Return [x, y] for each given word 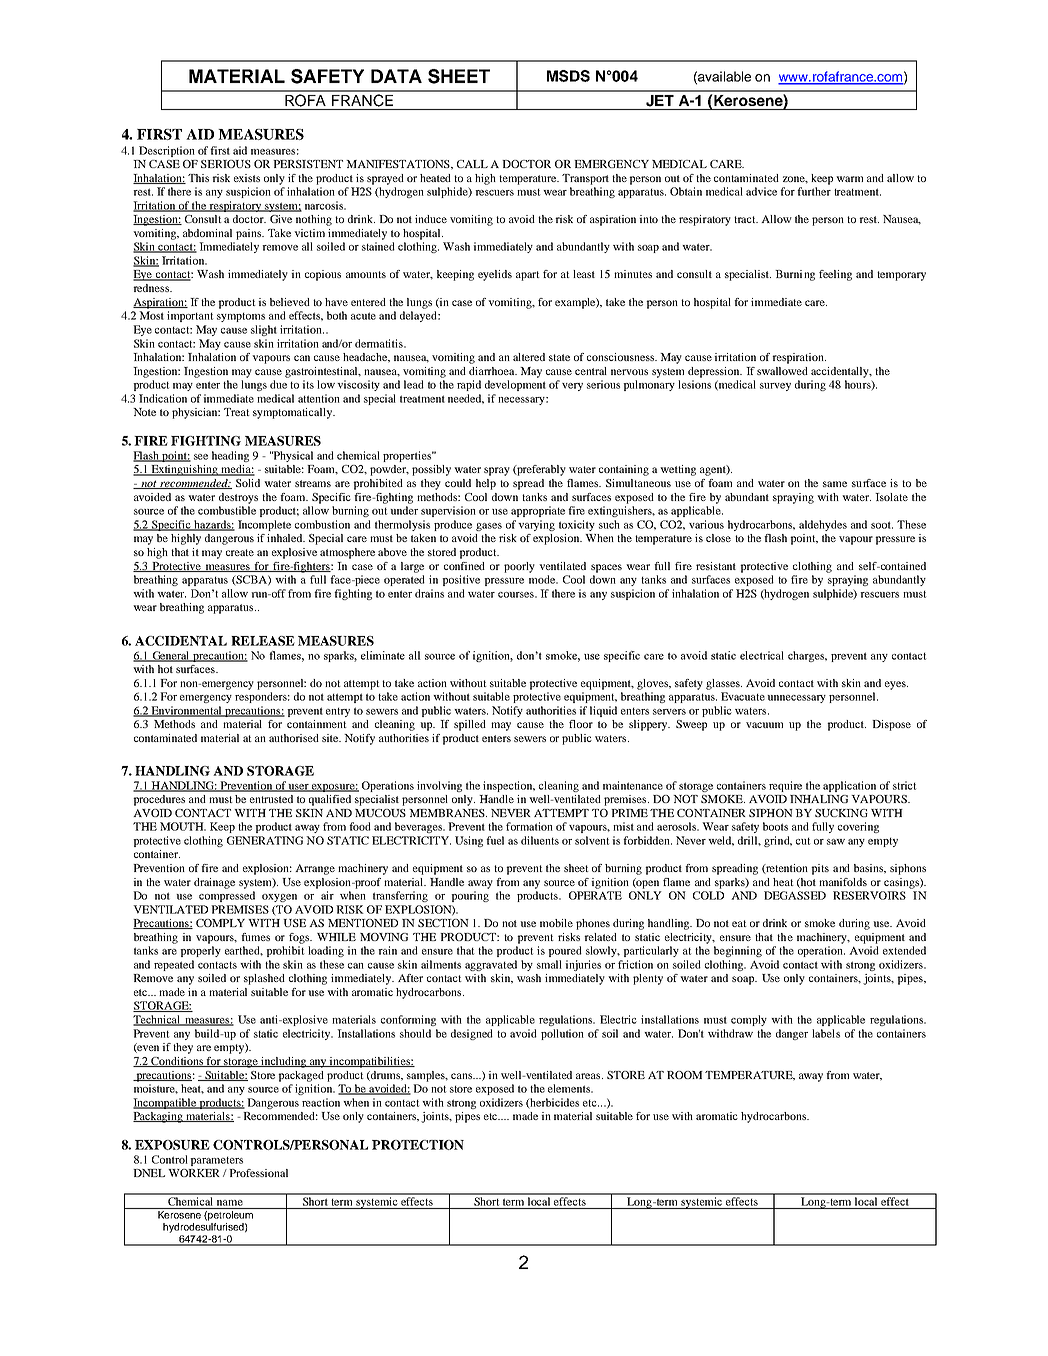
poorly [519, 567]
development [515, 385]
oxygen [279, 898]
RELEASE [263, 641]
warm [849, 179]
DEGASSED [795, 895]
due [278, 384]
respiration [799, 358]
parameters [216, 1161]
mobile [556, 923]
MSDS [568, 76]
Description [167, 151]
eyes [896, 685]
